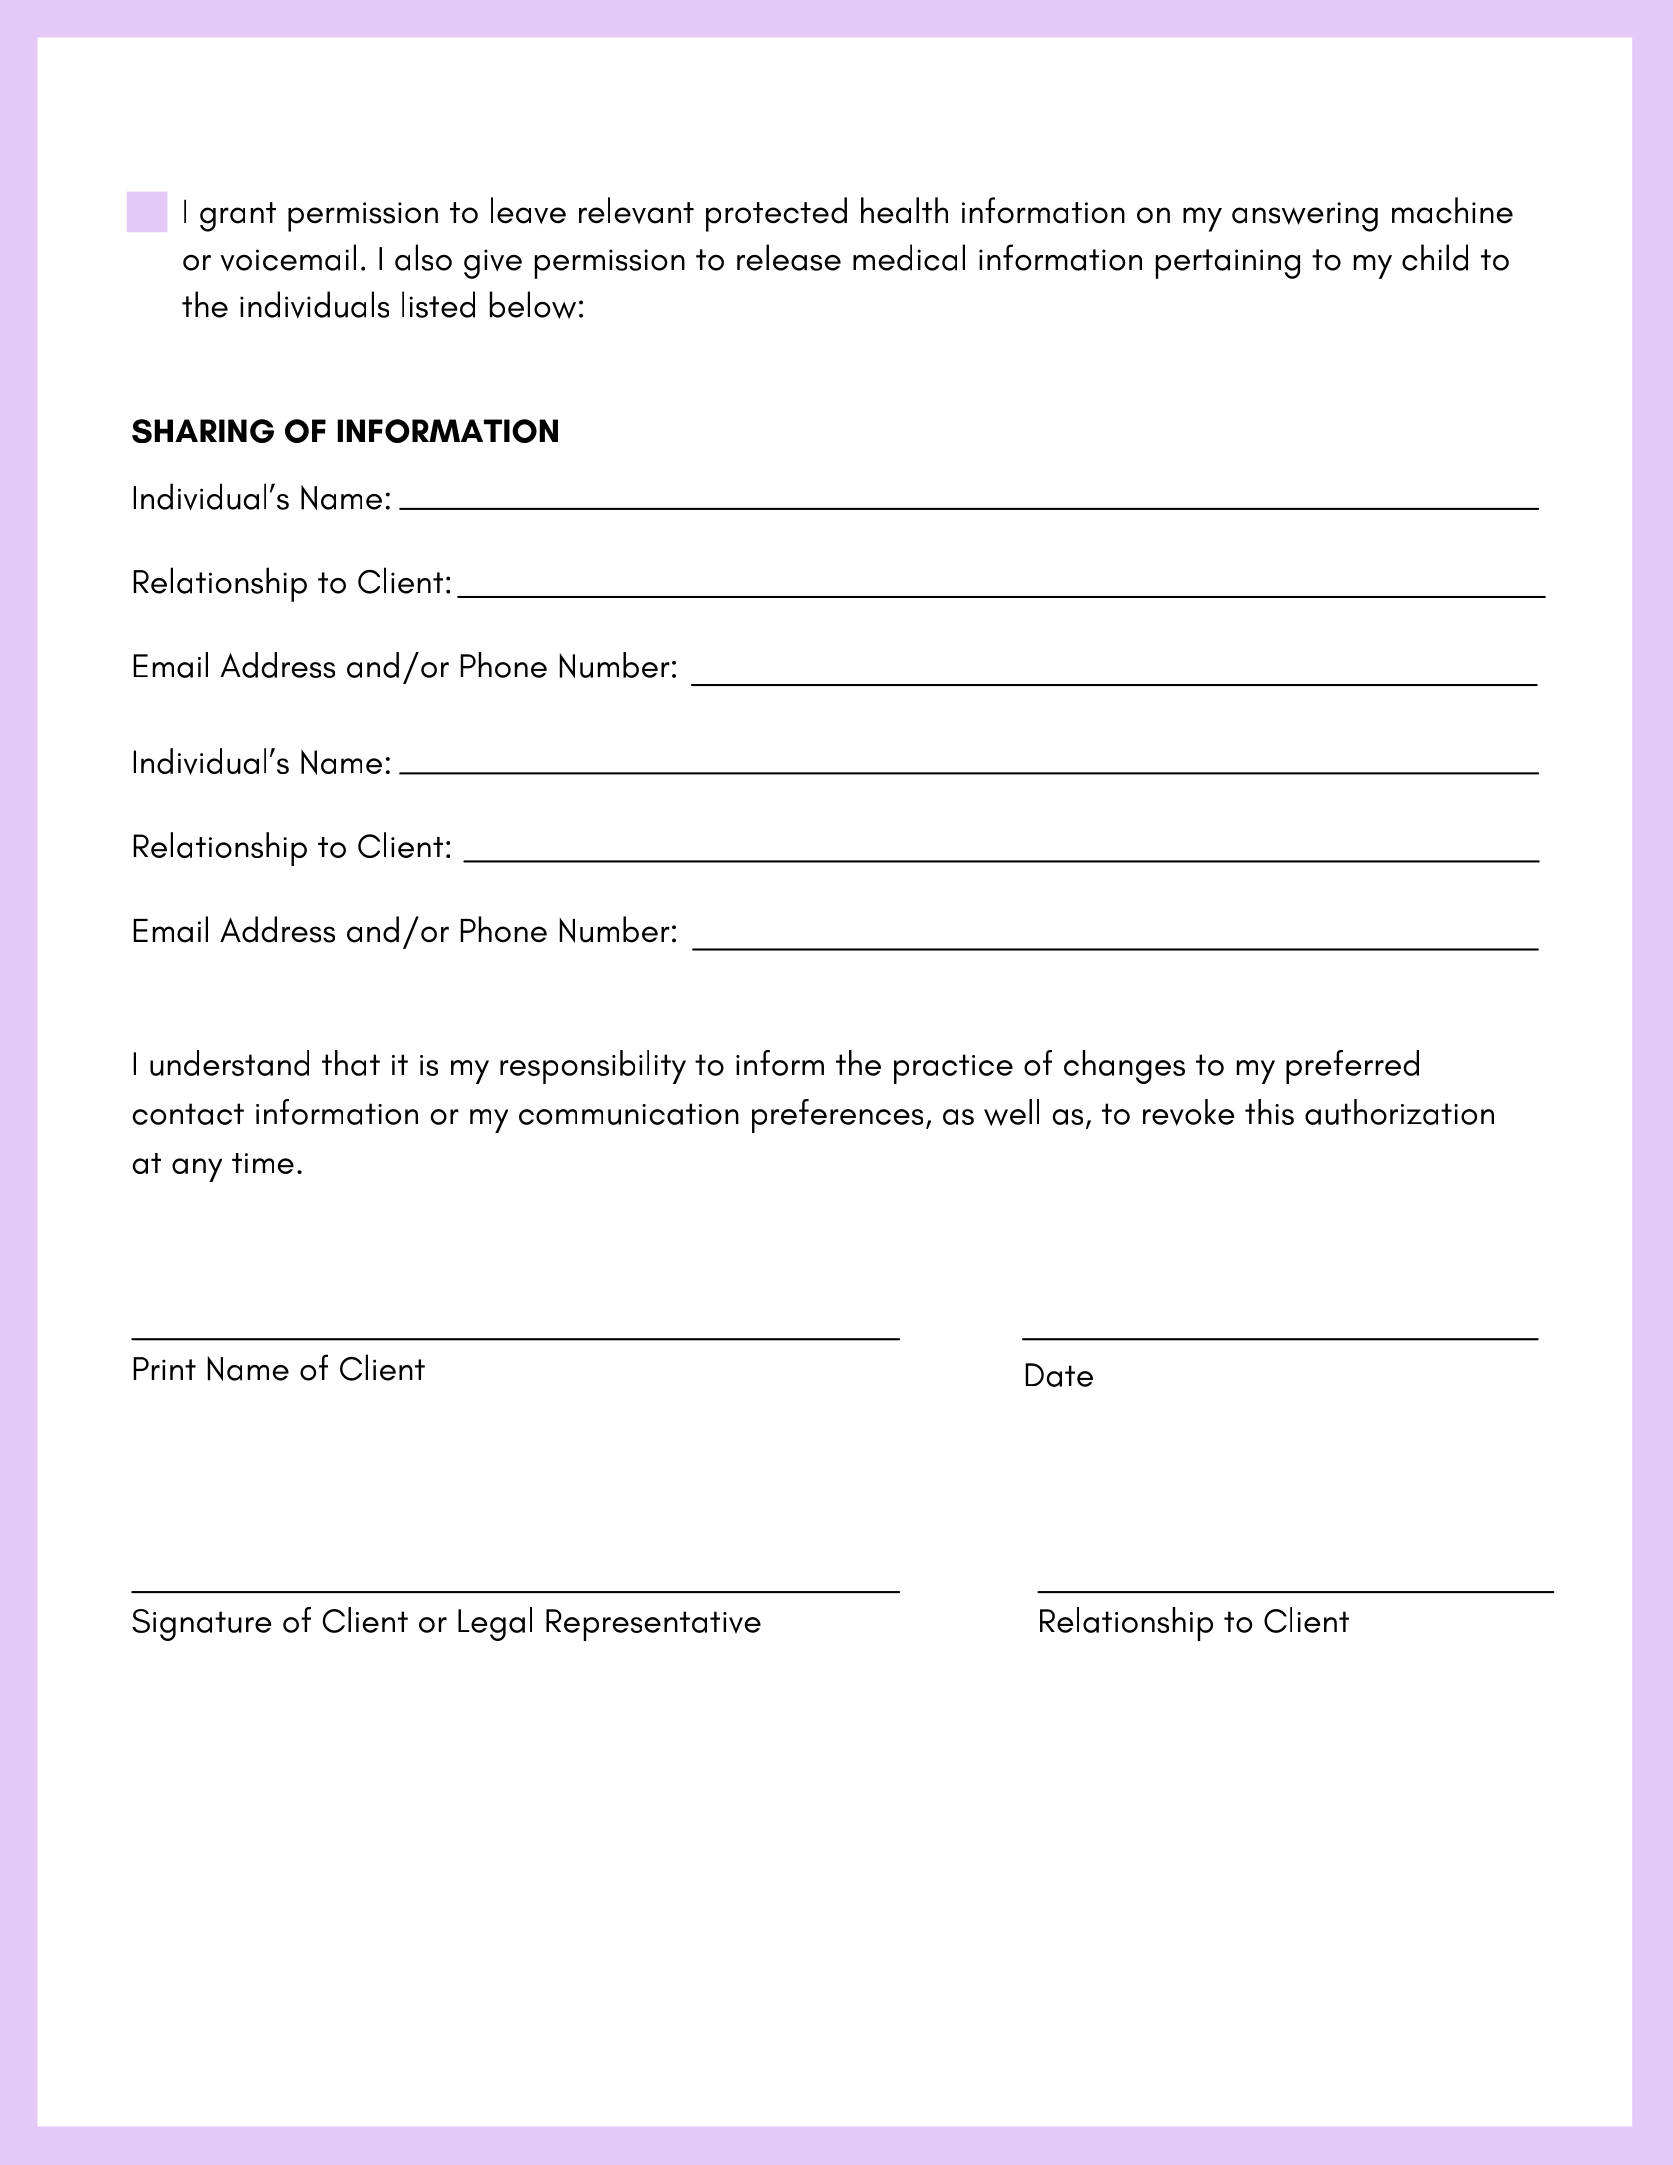 The image size is (1673, 2165). I want to click on answering, so click(1305, 217).
